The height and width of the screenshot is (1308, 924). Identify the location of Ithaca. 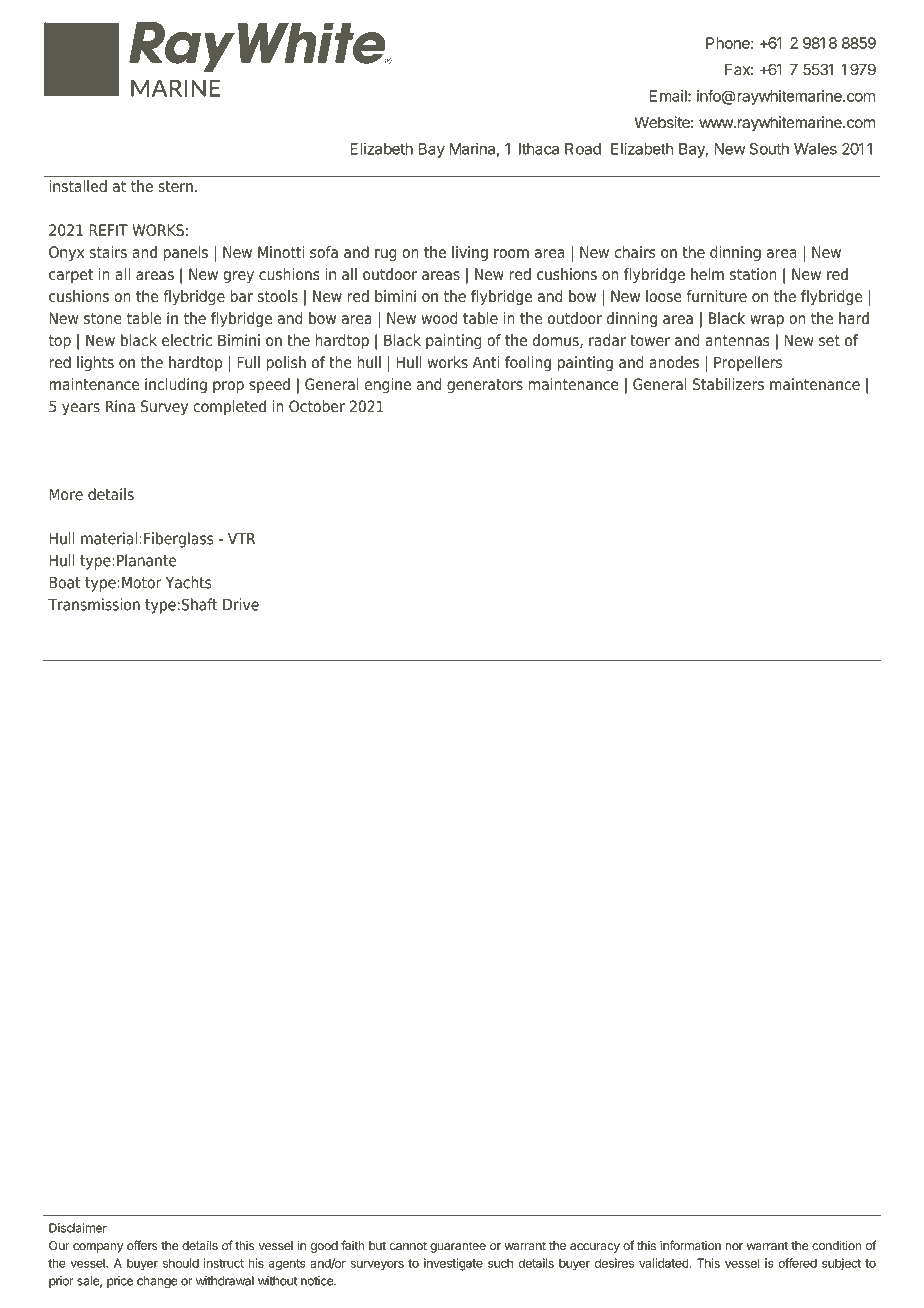
(539, 149).
